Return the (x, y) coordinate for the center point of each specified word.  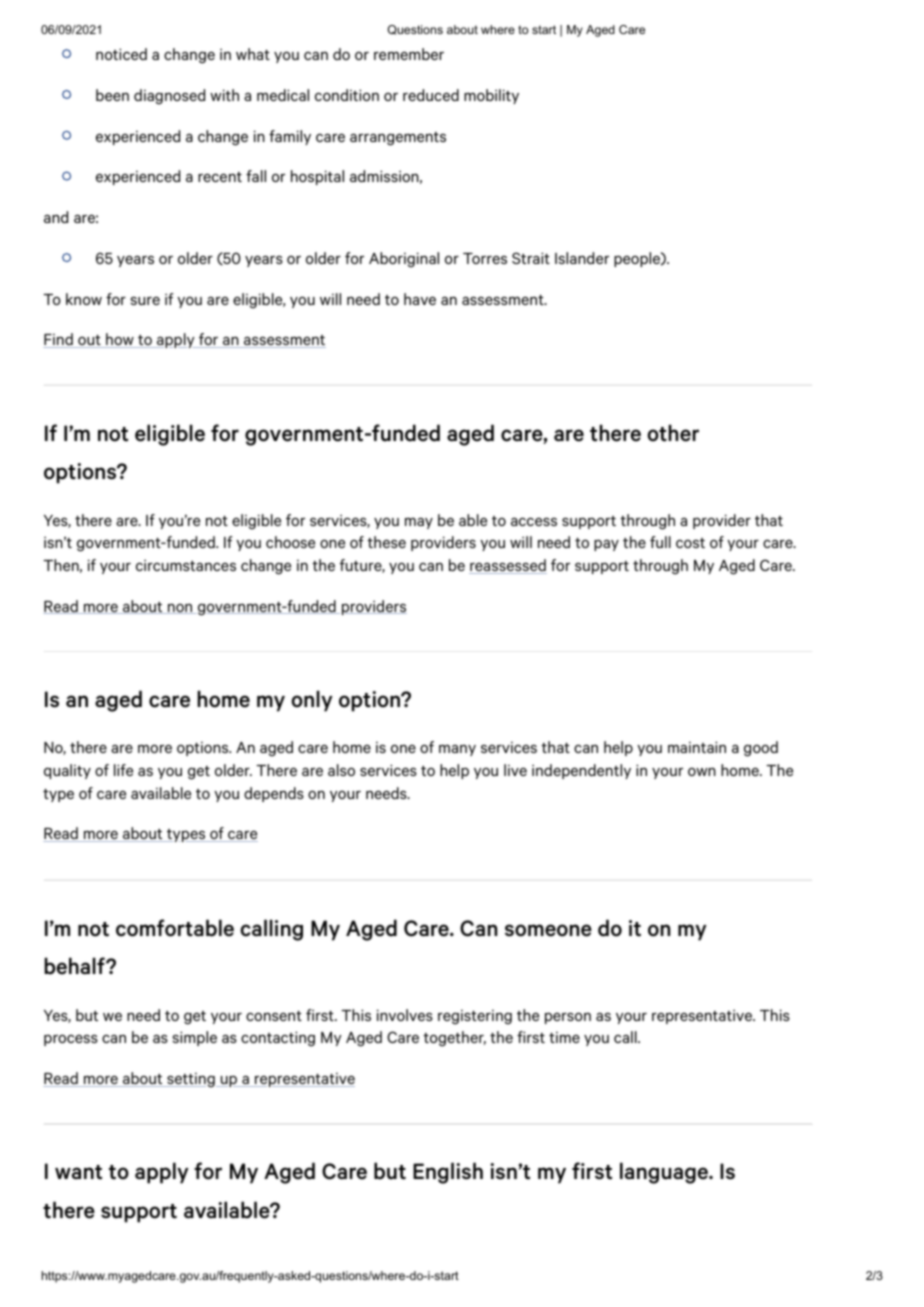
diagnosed (169, 96)
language (665, 1173)
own (702, 772)
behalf (75, 966)
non (180, 609)
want (78, 1172)
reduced (431, 95)
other (673, 433)
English (448, 1173)
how (120, 340)
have (420, 299)
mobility (491, 96)
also (341, 770)
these (386, 542)
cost (690, 543)
